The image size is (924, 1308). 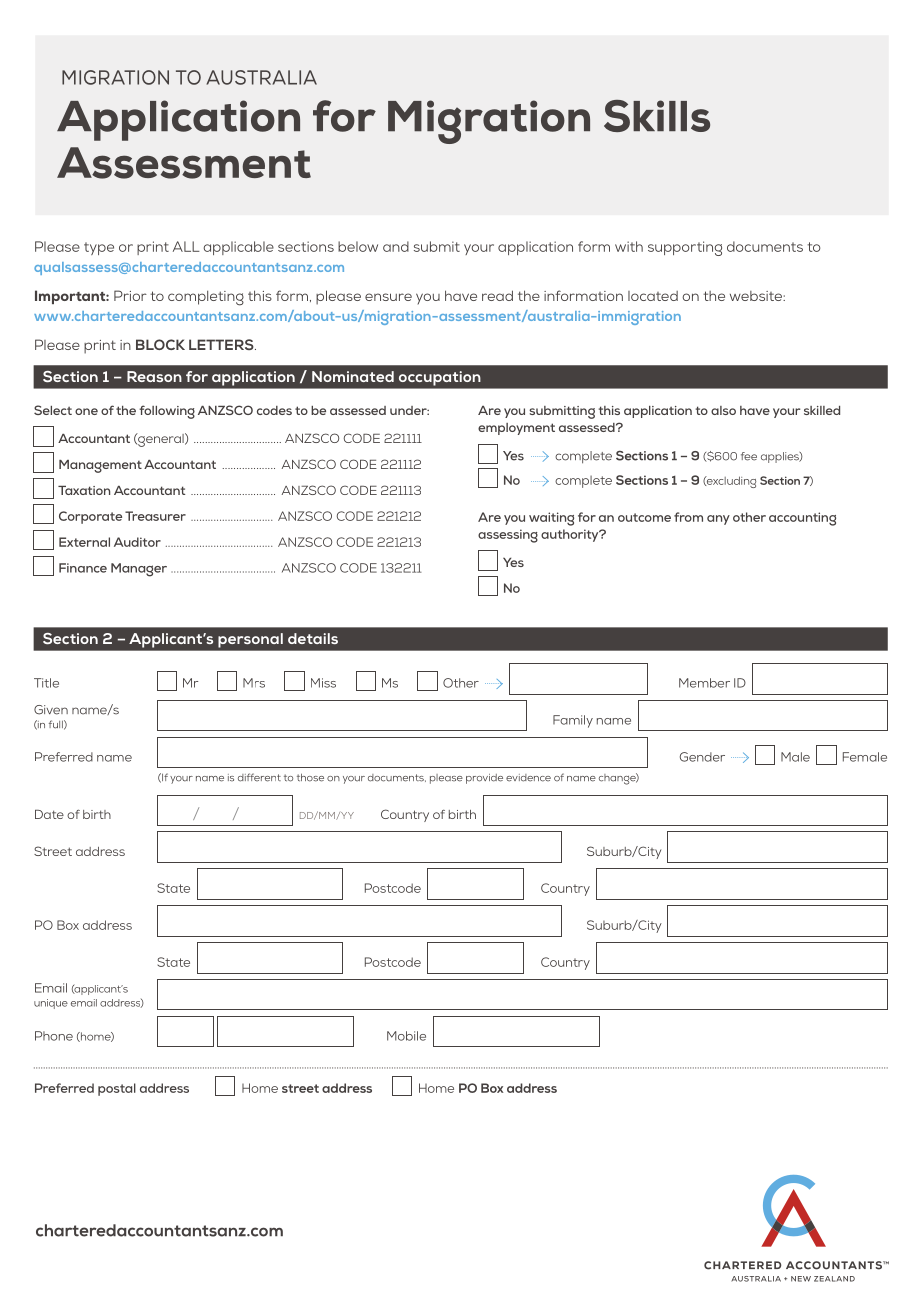 What do you see at coordinates (396, 246) in the screenshot?
I see `and` at bounding box center [396, 246].
